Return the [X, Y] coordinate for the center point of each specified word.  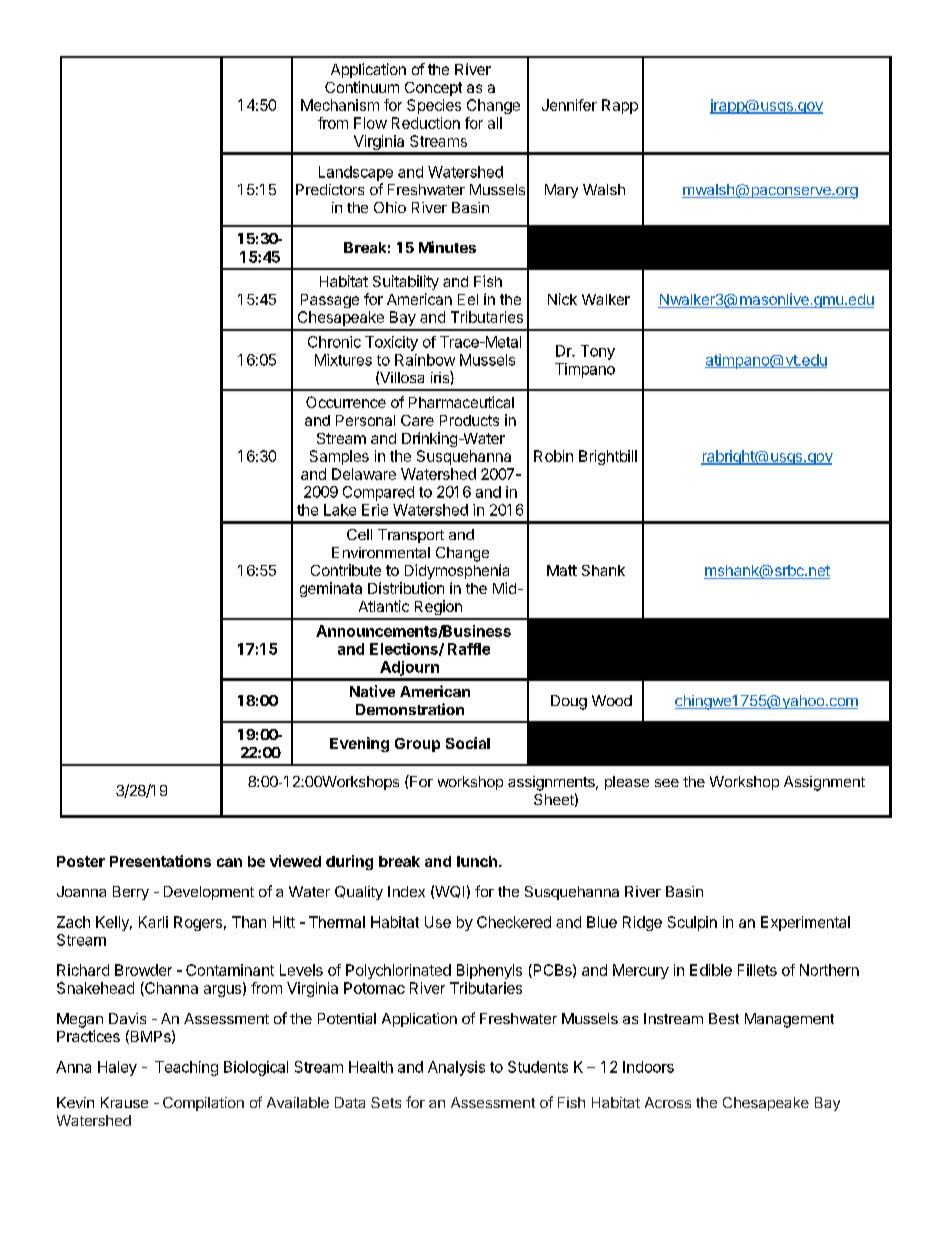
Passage [330, 301]
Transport [411, 536]
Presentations [160, 861]
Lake [340, 510]
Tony [598, 352]
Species [434, 106]
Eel [468, 299]
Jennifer [569, 105]
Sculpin [692, 923]
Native [372, 691]
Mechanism [340, 105]
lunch [477, 861]
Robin [553, 456]
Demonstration [410, 709]
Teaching [186, 1068]
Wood [612, 700]
